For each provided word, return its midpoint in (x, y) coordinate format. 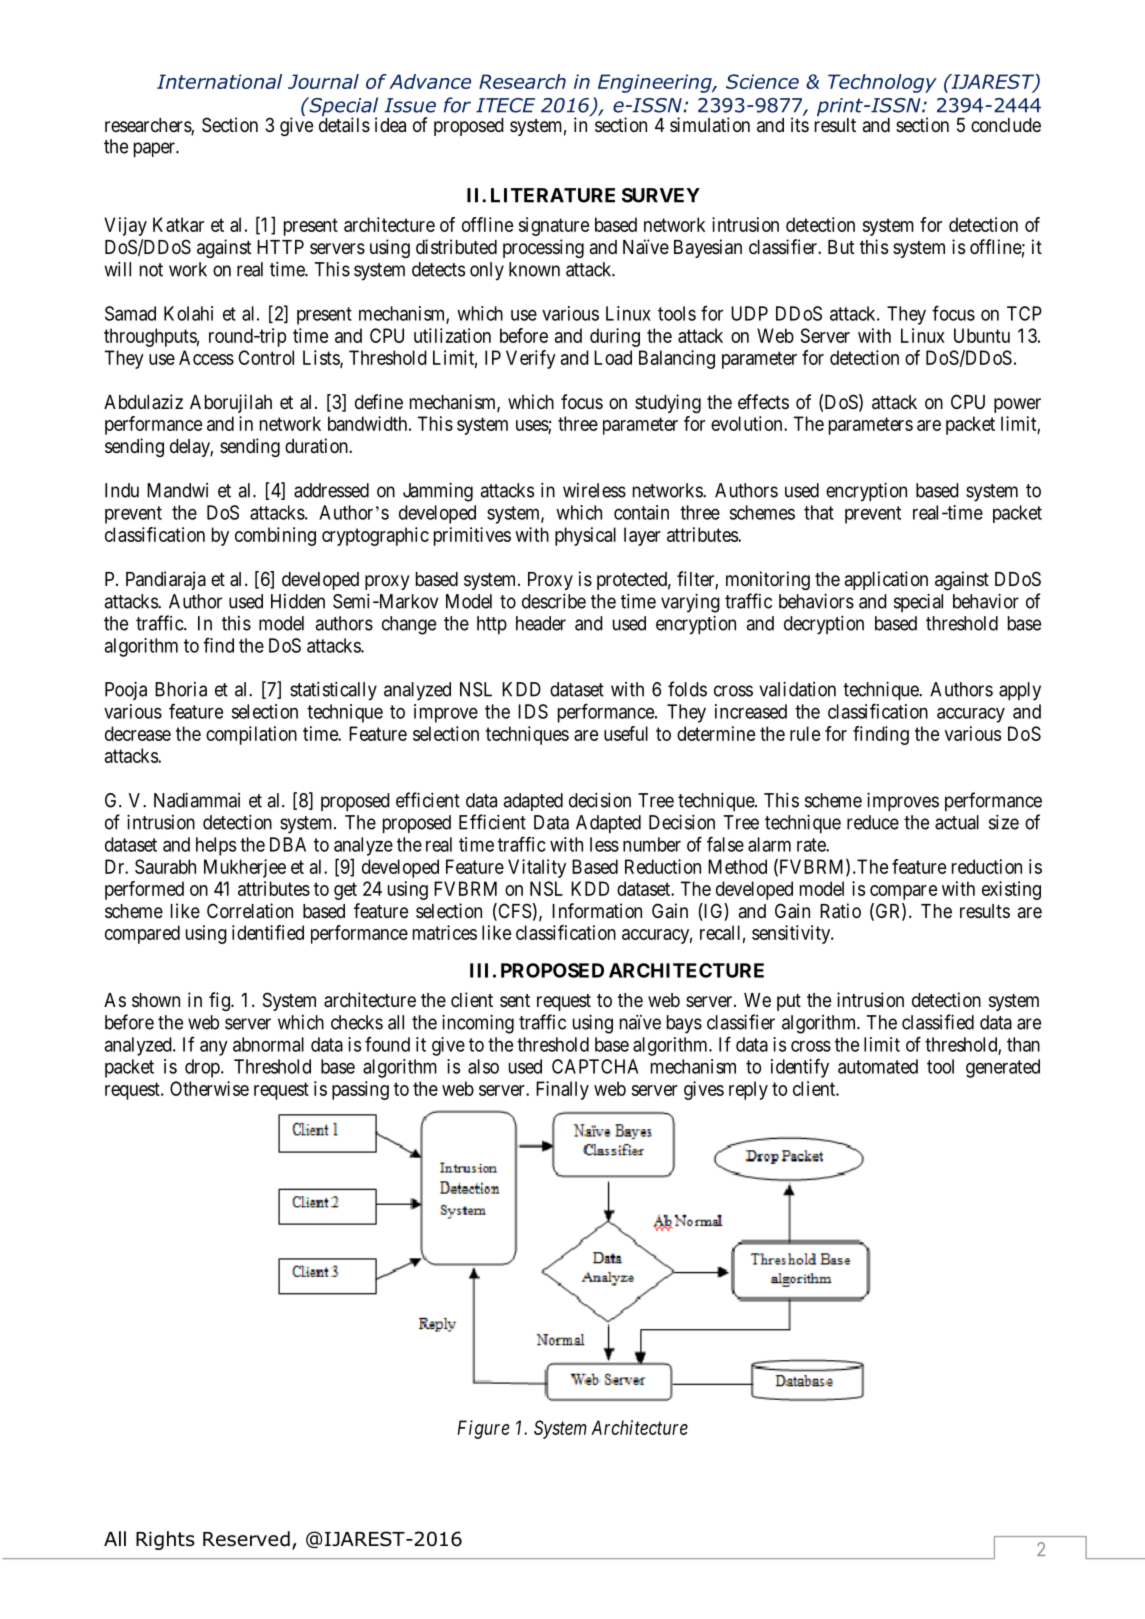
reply (748, 1090)
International (219, 81)
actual (957, 822)
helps (216, 846)
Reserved (246, 1539)
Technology (882, 83)
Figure (483, 1429)
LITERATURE (553, 195)
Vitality (537, 868)
